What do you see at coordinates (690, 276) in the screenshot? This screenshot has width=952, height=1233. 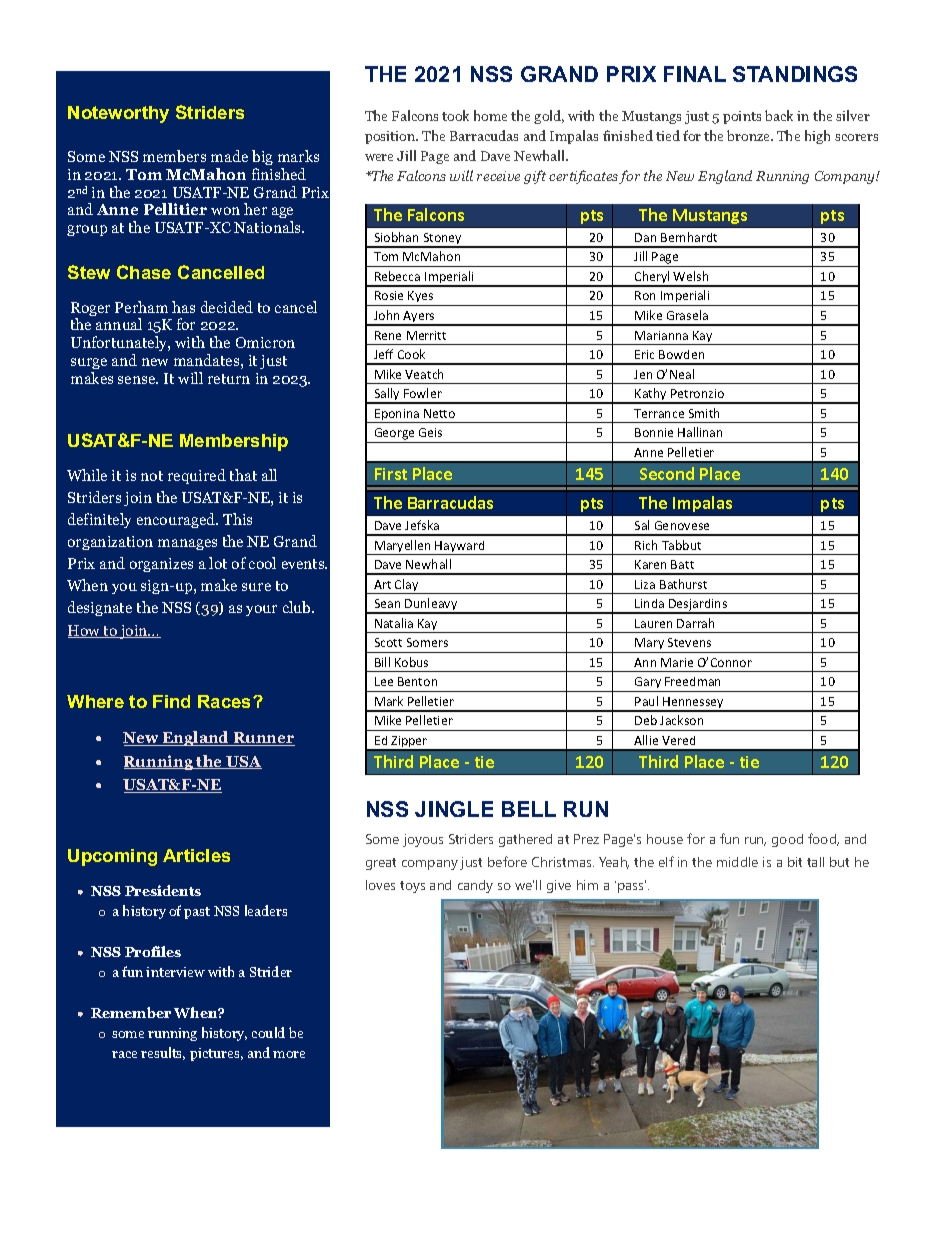 I see `Welsh` at bounding box center [690, 276].
